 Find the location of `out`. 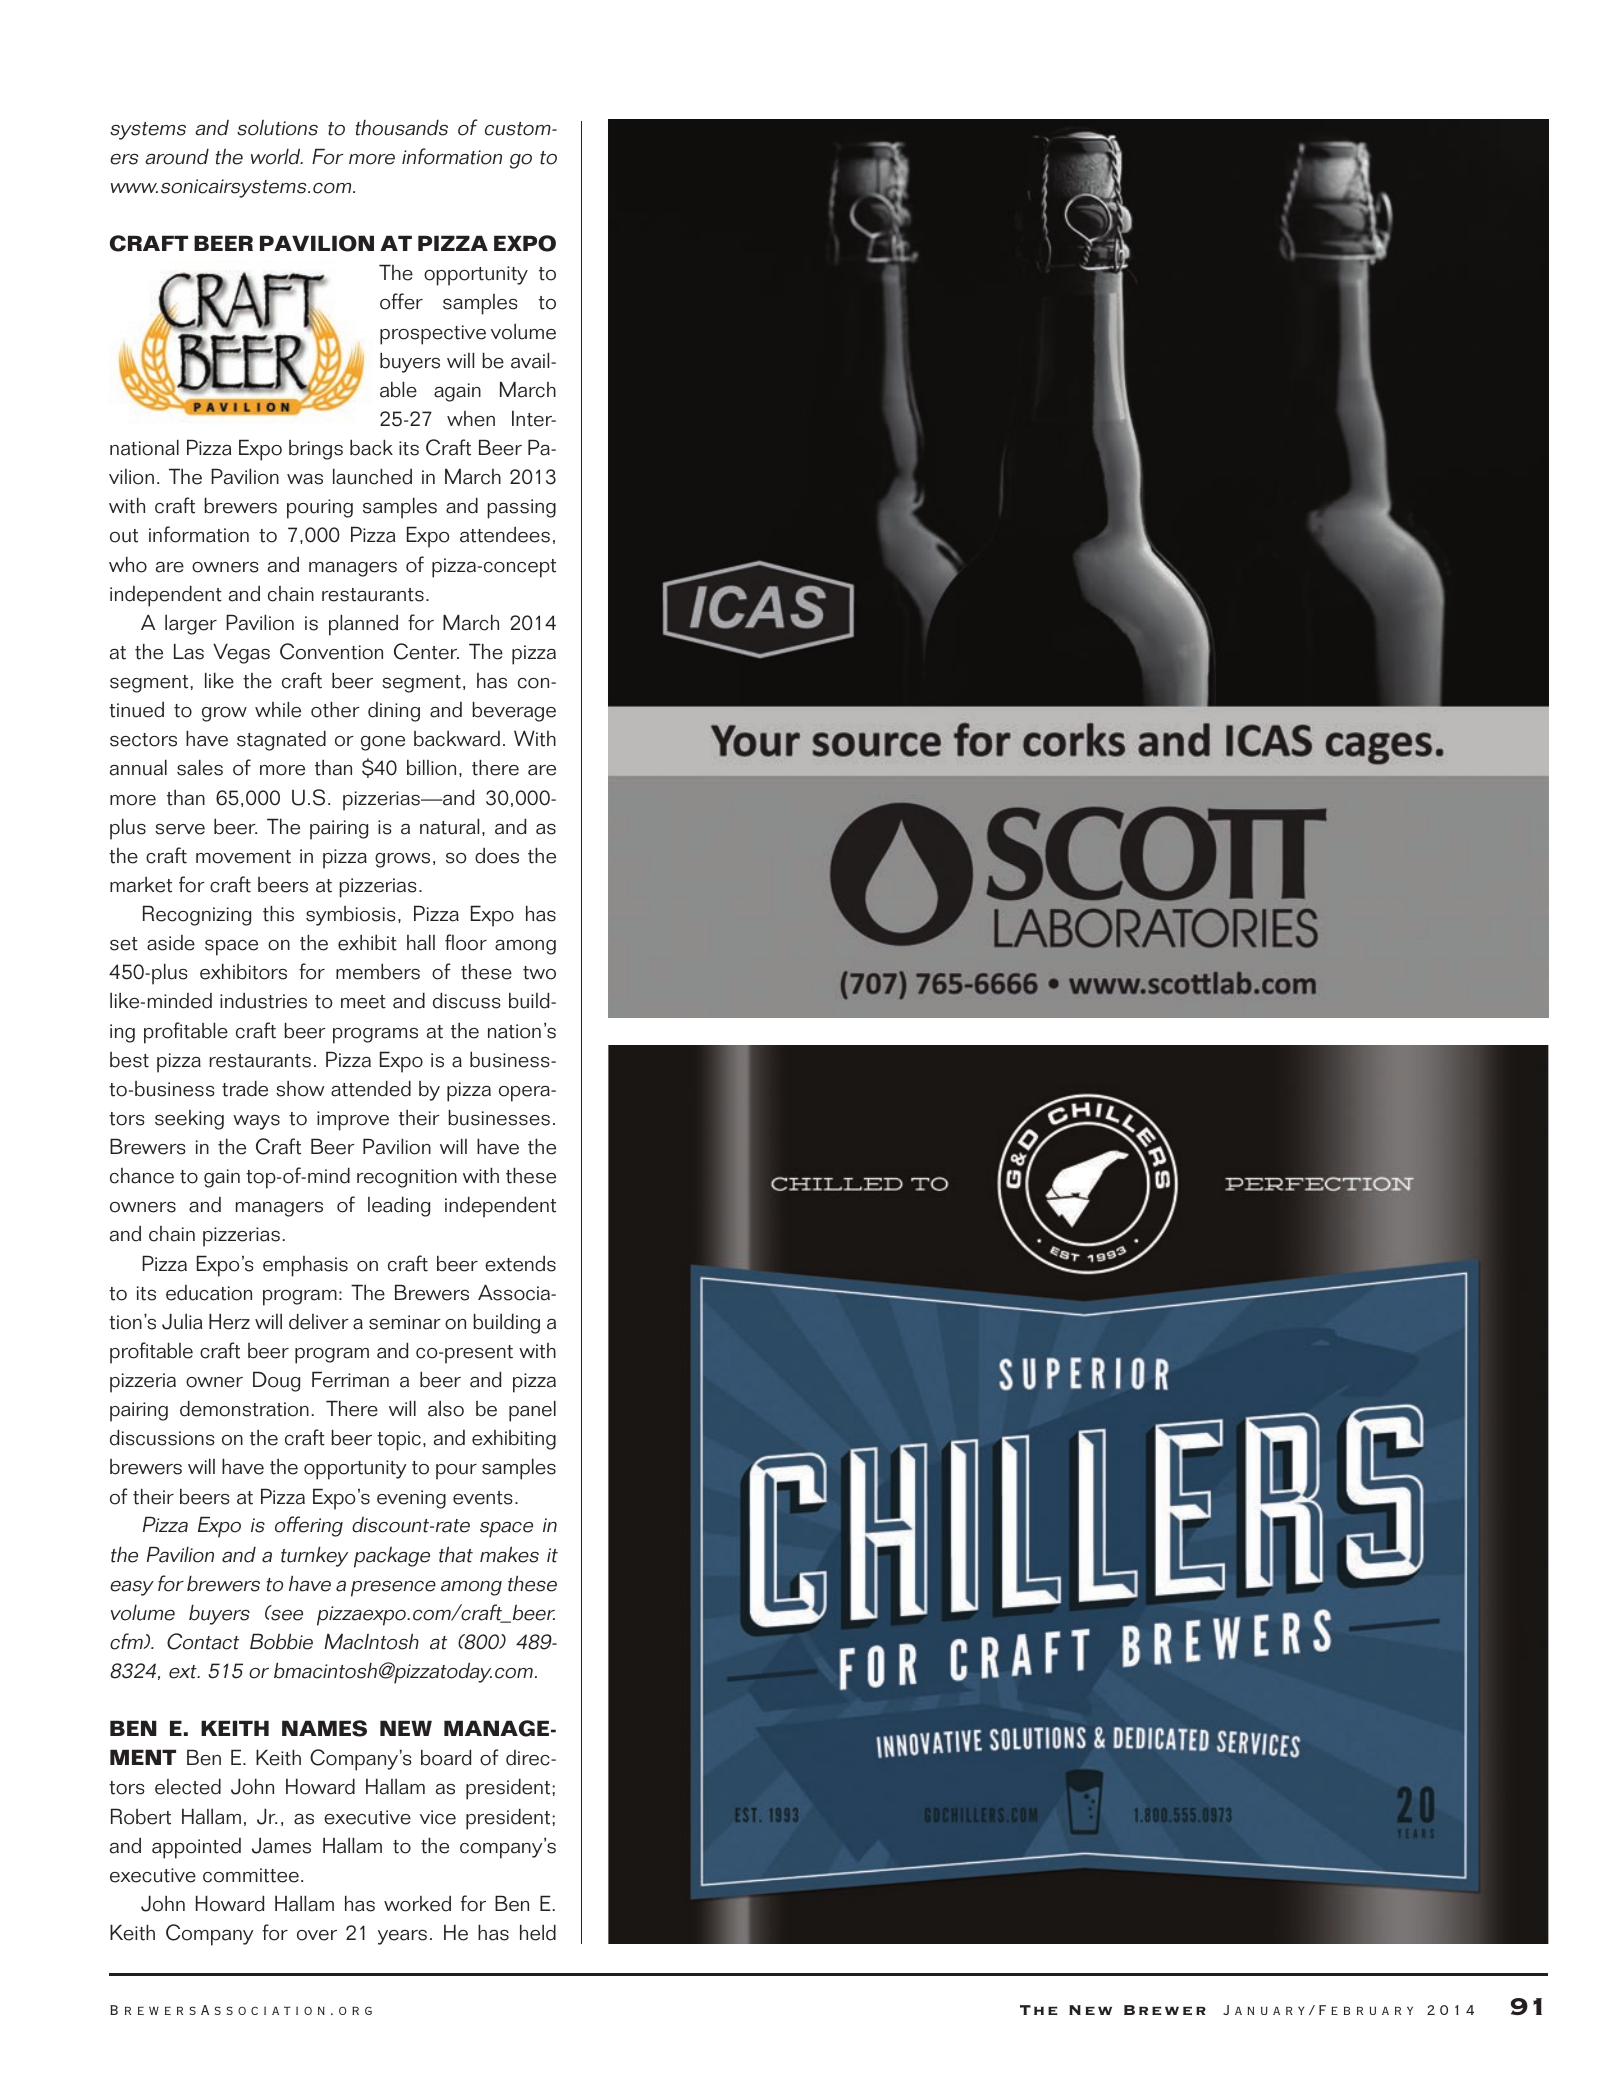

out is located at coordinates (124, 536).
